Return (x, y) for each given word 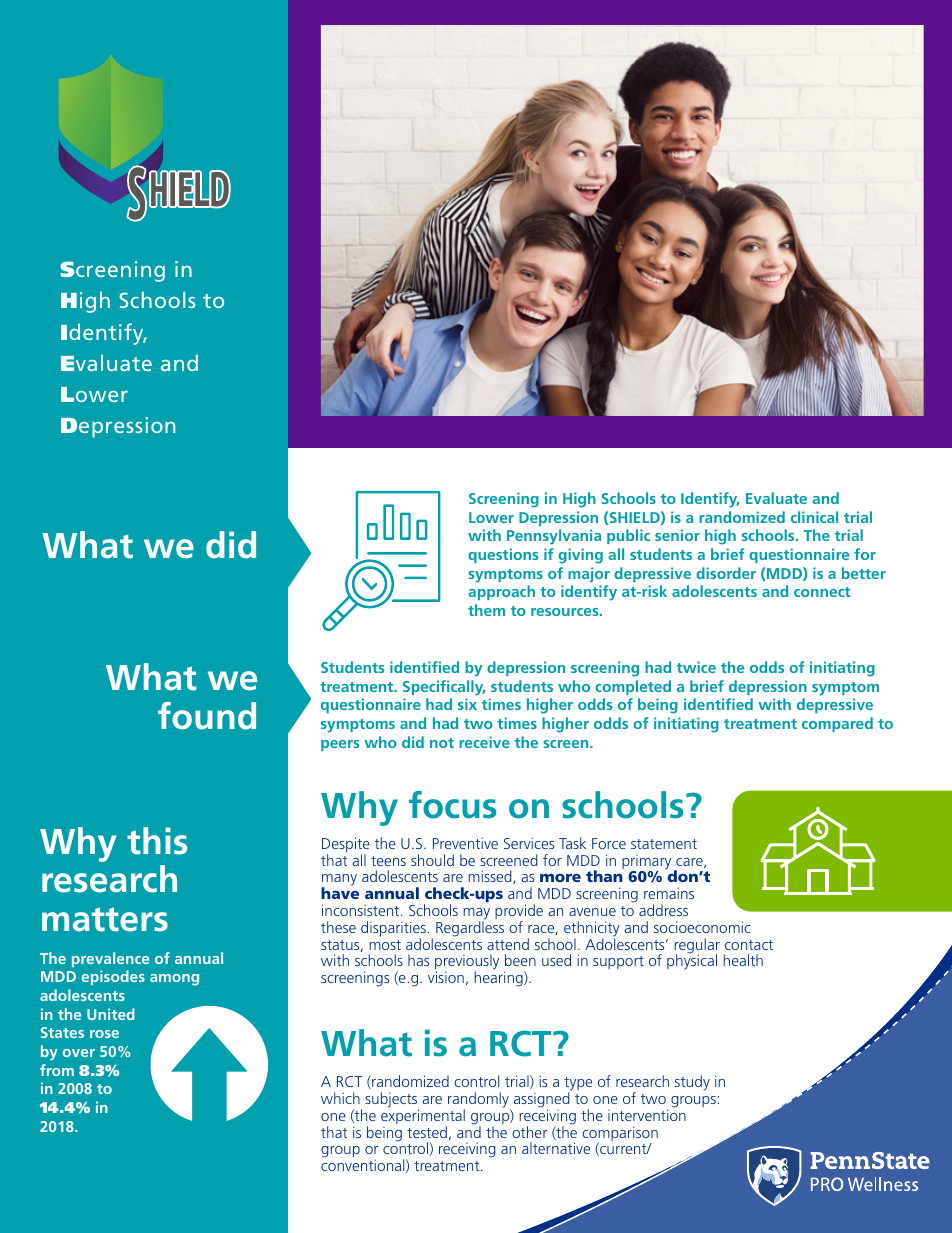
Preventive (465, 843)
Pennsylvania (554, 537)
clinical (814, 517)
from (57, 1070)
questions (503, 555)
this (157, 841)
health (743, 960)
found (207, 716)
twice (696, 667)
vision (446, 977)
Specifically (444, 688)
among (174, 980)
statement (664, 844)
